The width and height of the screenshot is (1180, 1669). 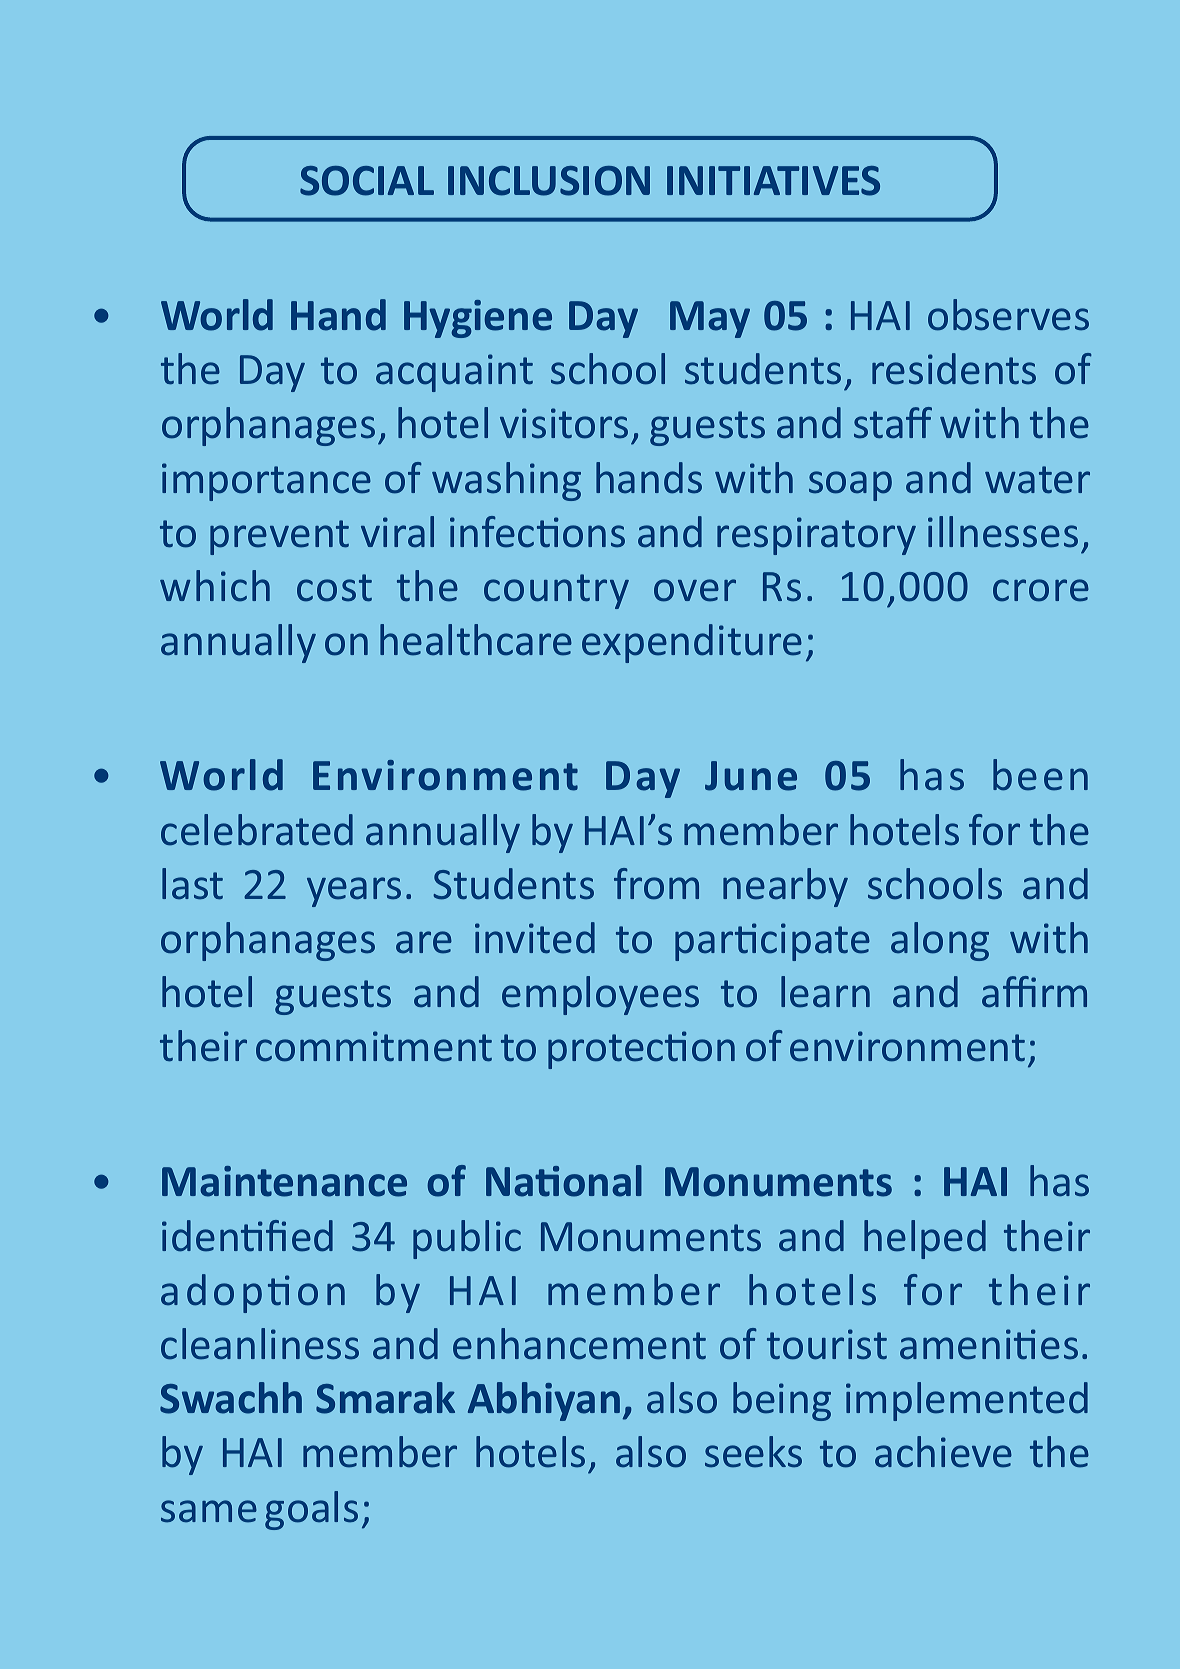 What do you see at coordinates (334, 588) in the screenshot?
I see `cost` at bounding box center [334, 588].
